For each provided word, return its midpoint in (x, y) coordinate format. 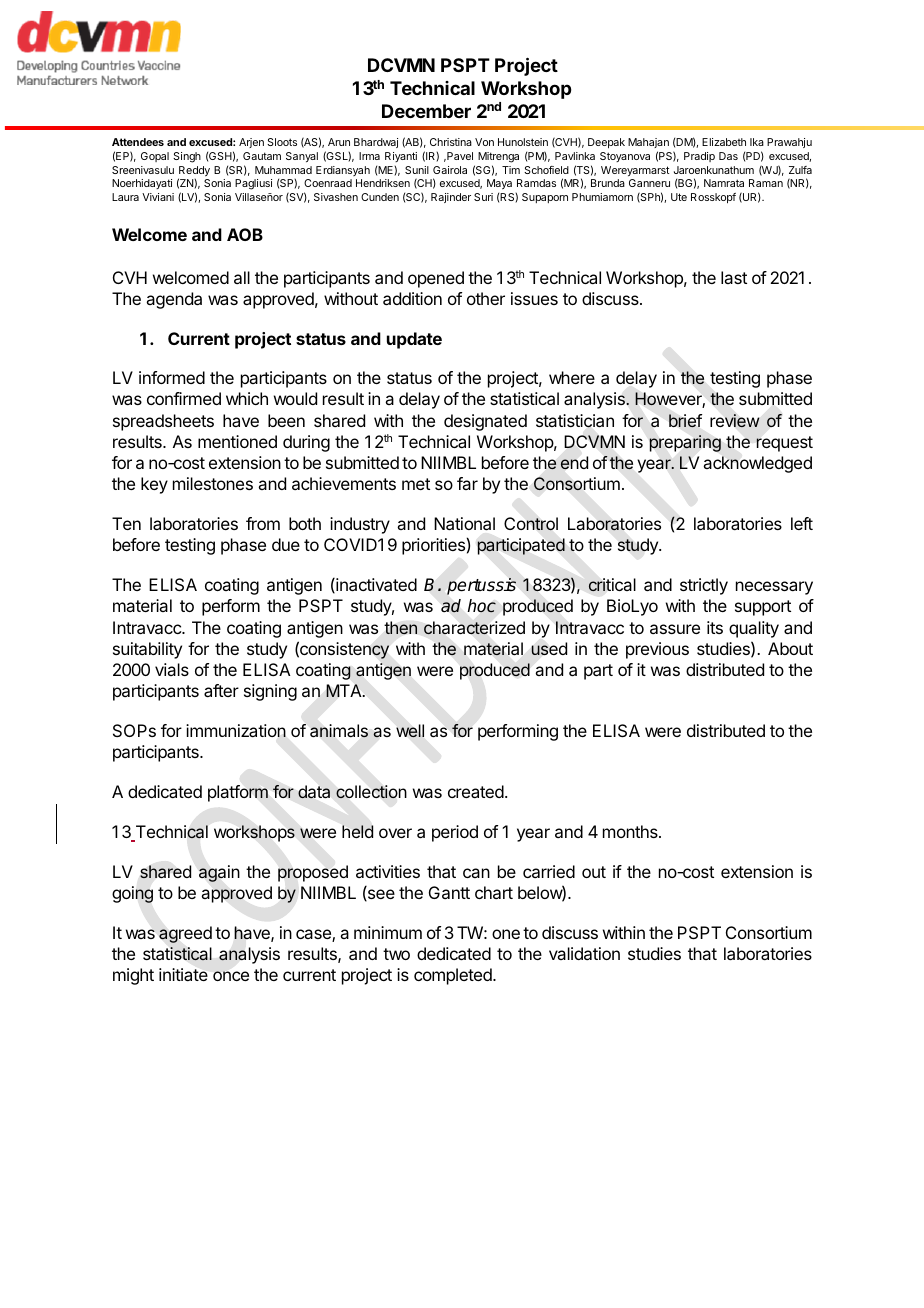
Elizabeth (724, 142)
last (734, 277)
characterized (474, 628)
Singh (187, 157)
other (486, 298)
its (715, 627)
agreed (185, 934)
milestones (213, 483)
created (476, 791)
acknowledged (757, 464)
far (467, 483)
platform (238, 793)
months (631, 831)
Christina (451, 142)
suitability (147, 650)
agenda (174, 300)
